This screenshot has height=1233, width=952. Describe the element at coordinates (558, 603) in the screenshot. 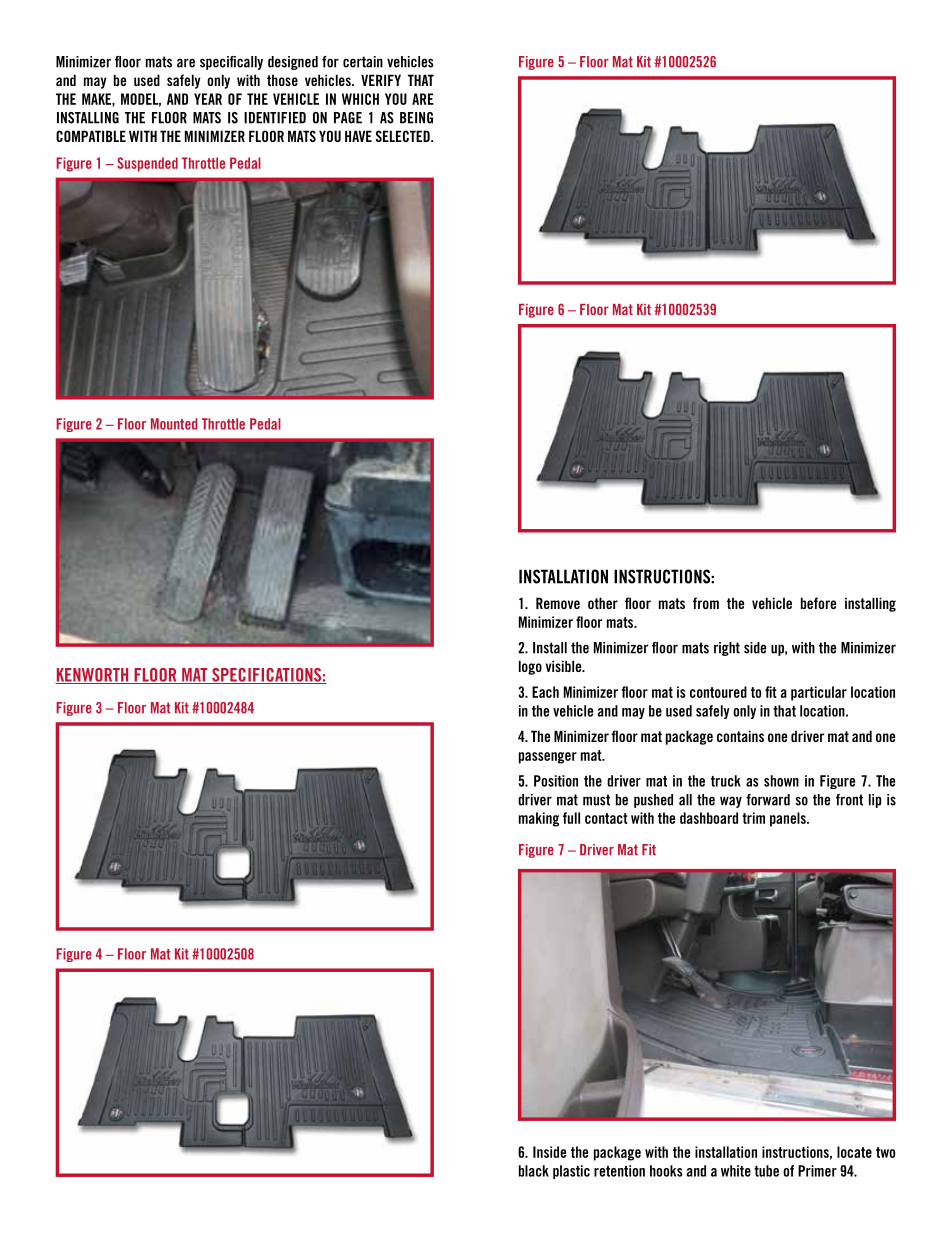

I see `Remove` at that location.
